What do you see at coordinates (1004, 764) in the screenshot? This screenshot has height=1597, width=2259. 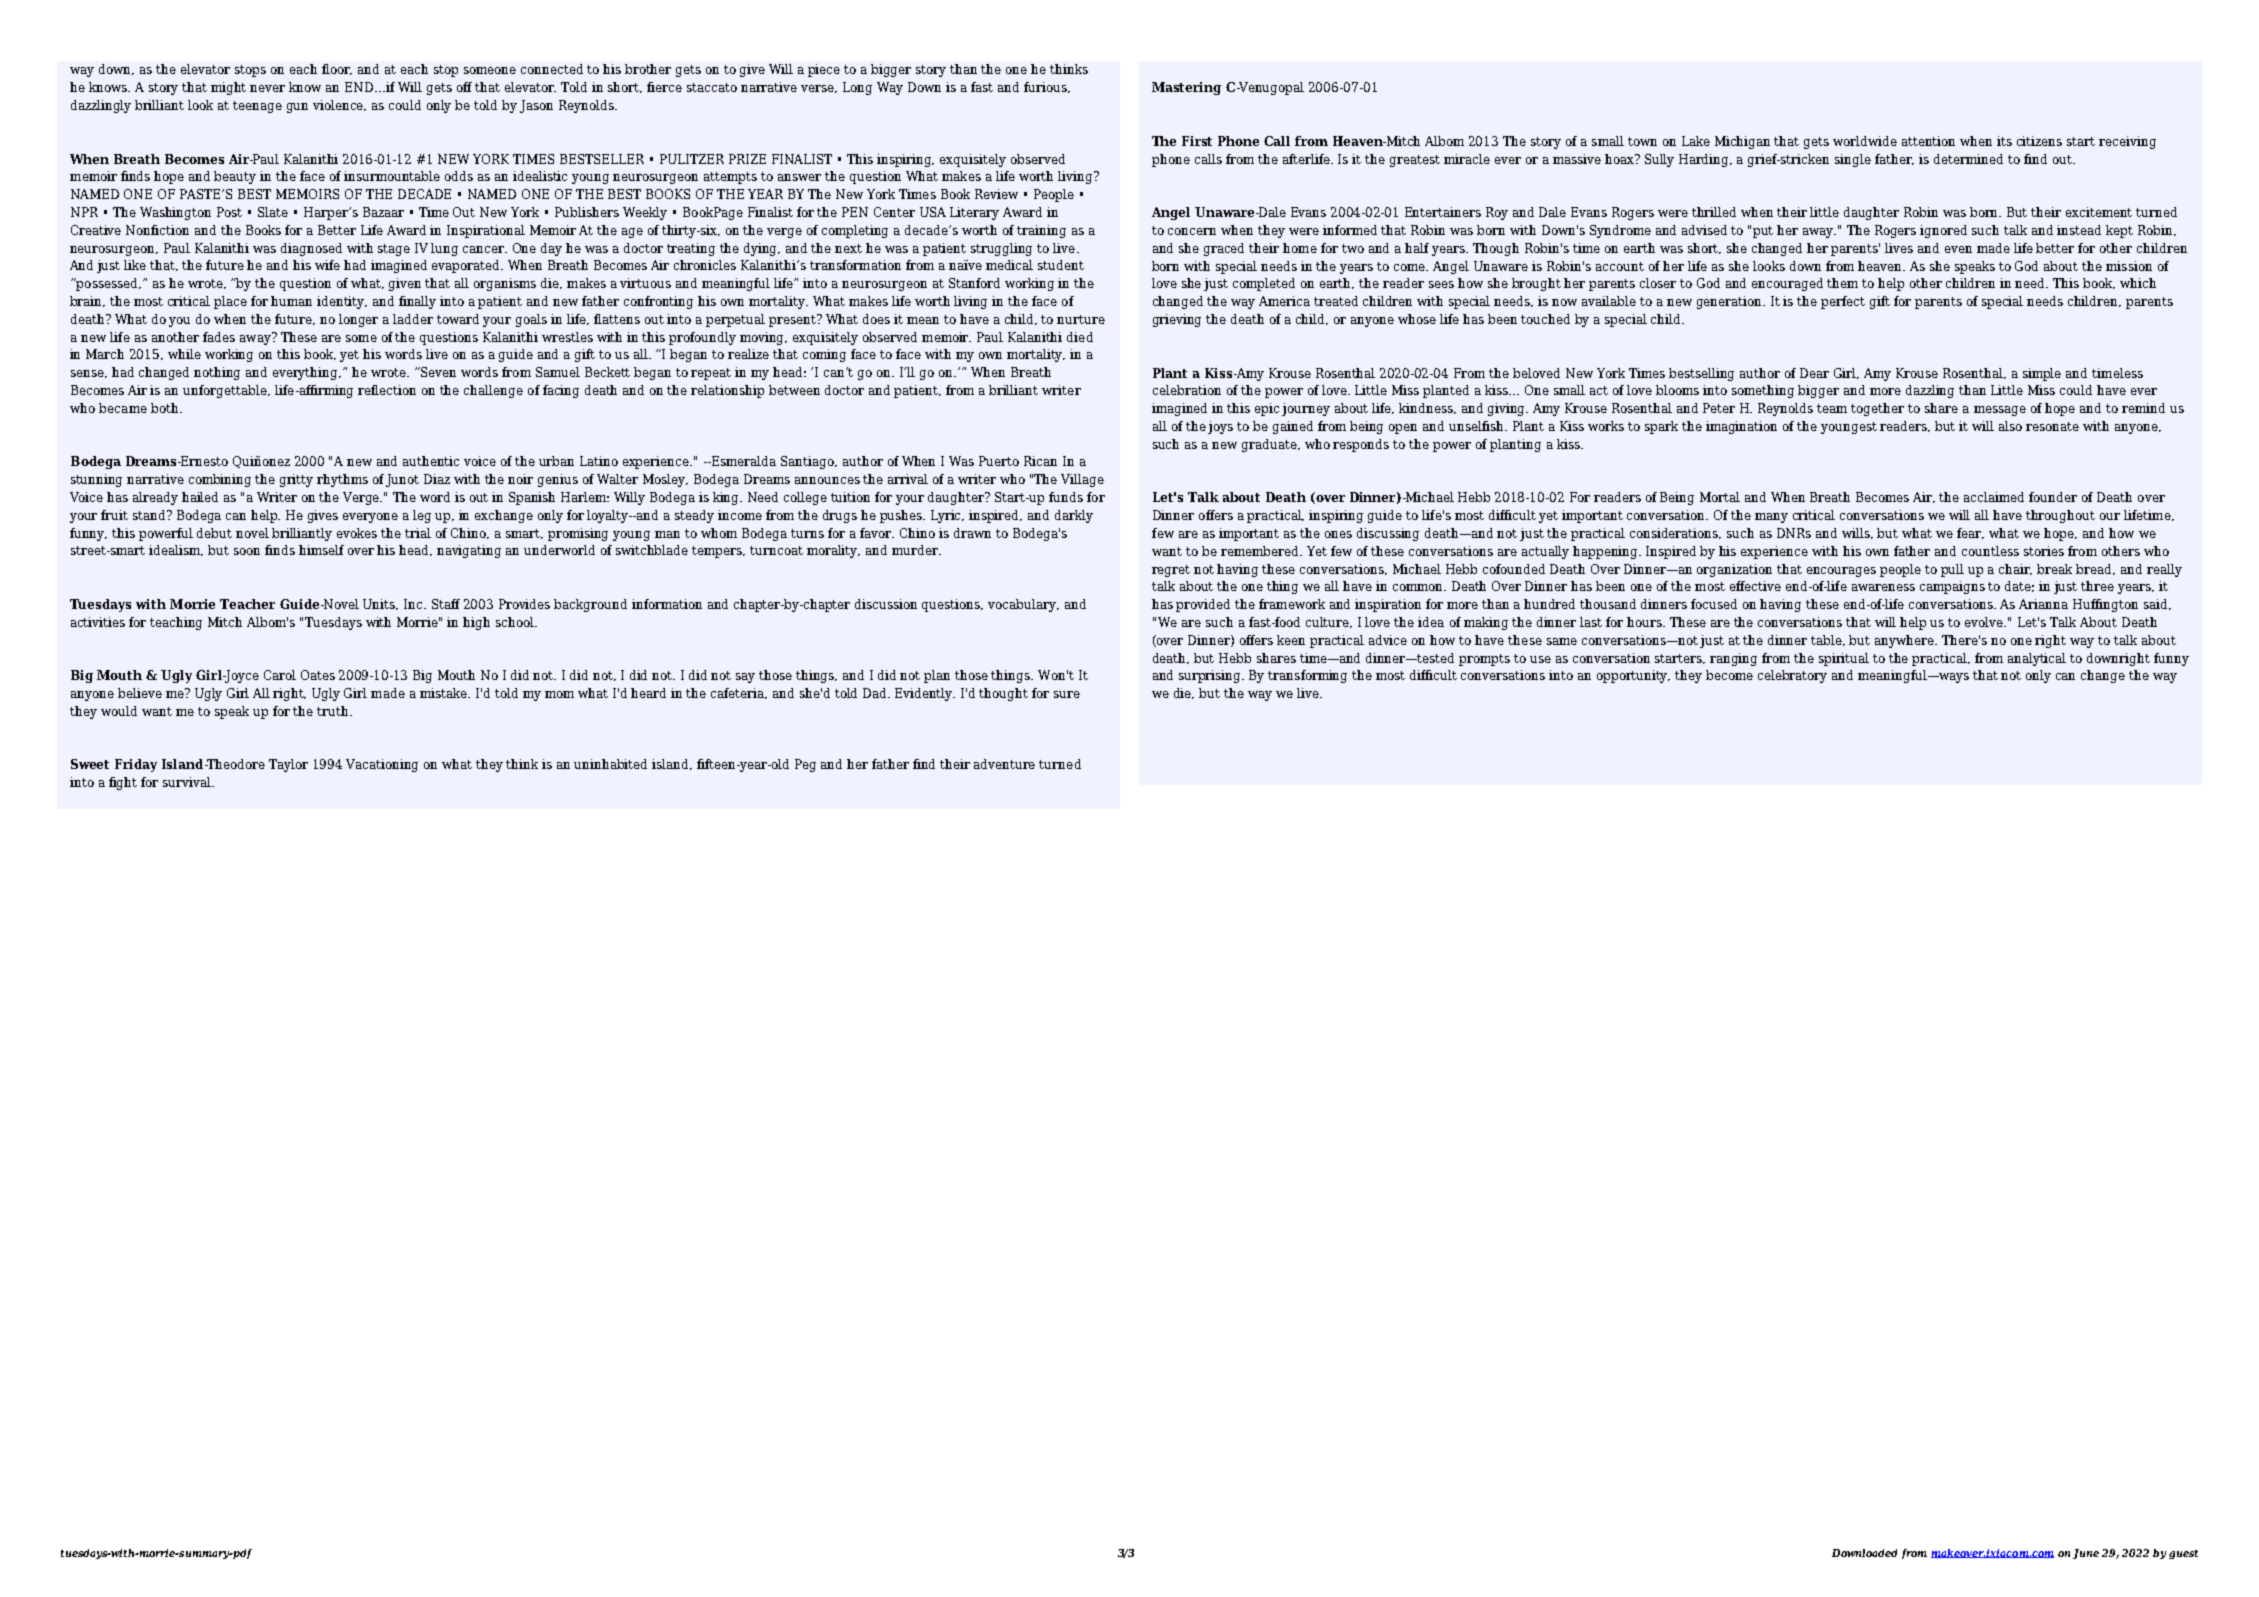 I see `adventure` at bounding box center [1004, 764].
